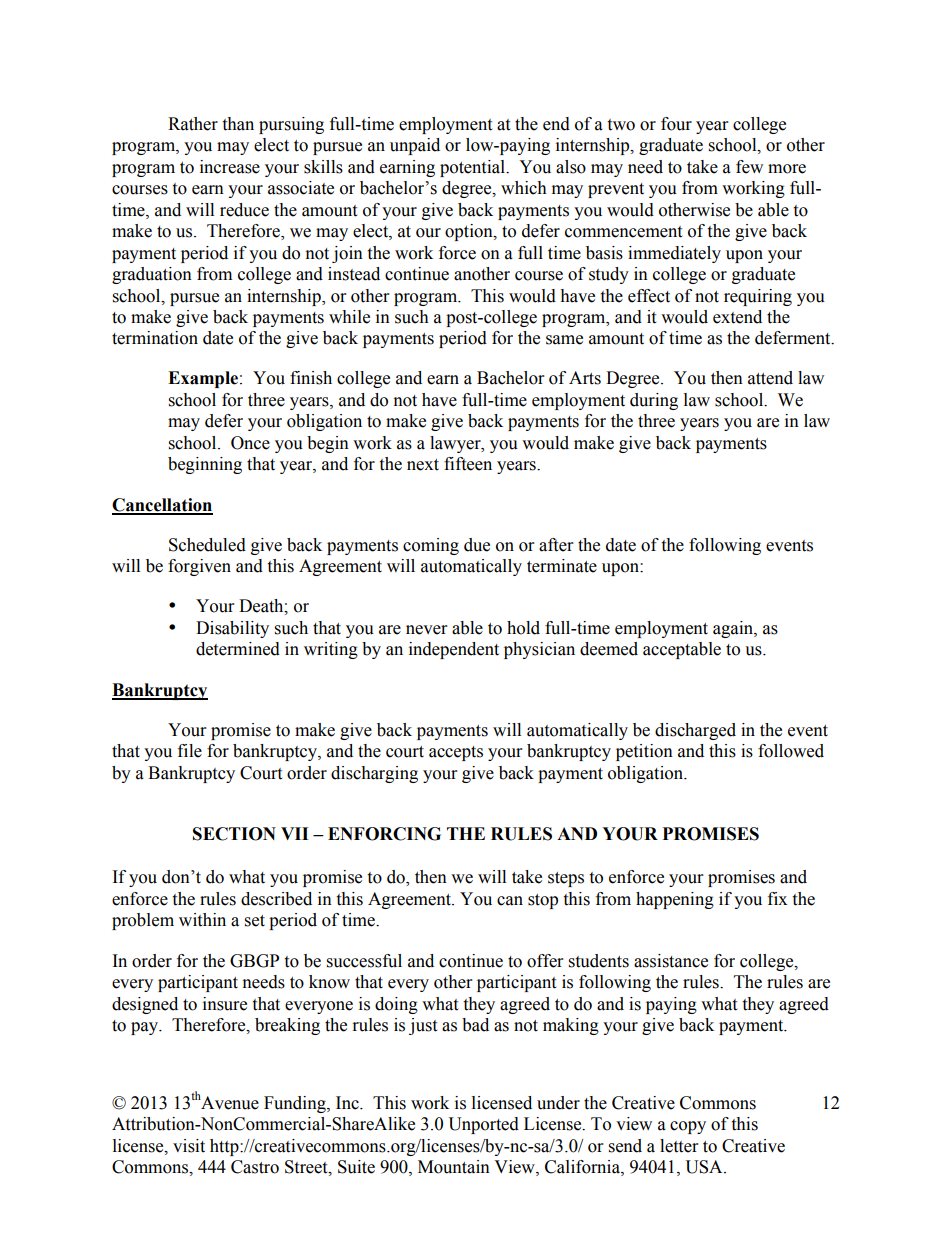  Describe the element at coordinates (238, 649) in the document. I see `determined` at that location.
